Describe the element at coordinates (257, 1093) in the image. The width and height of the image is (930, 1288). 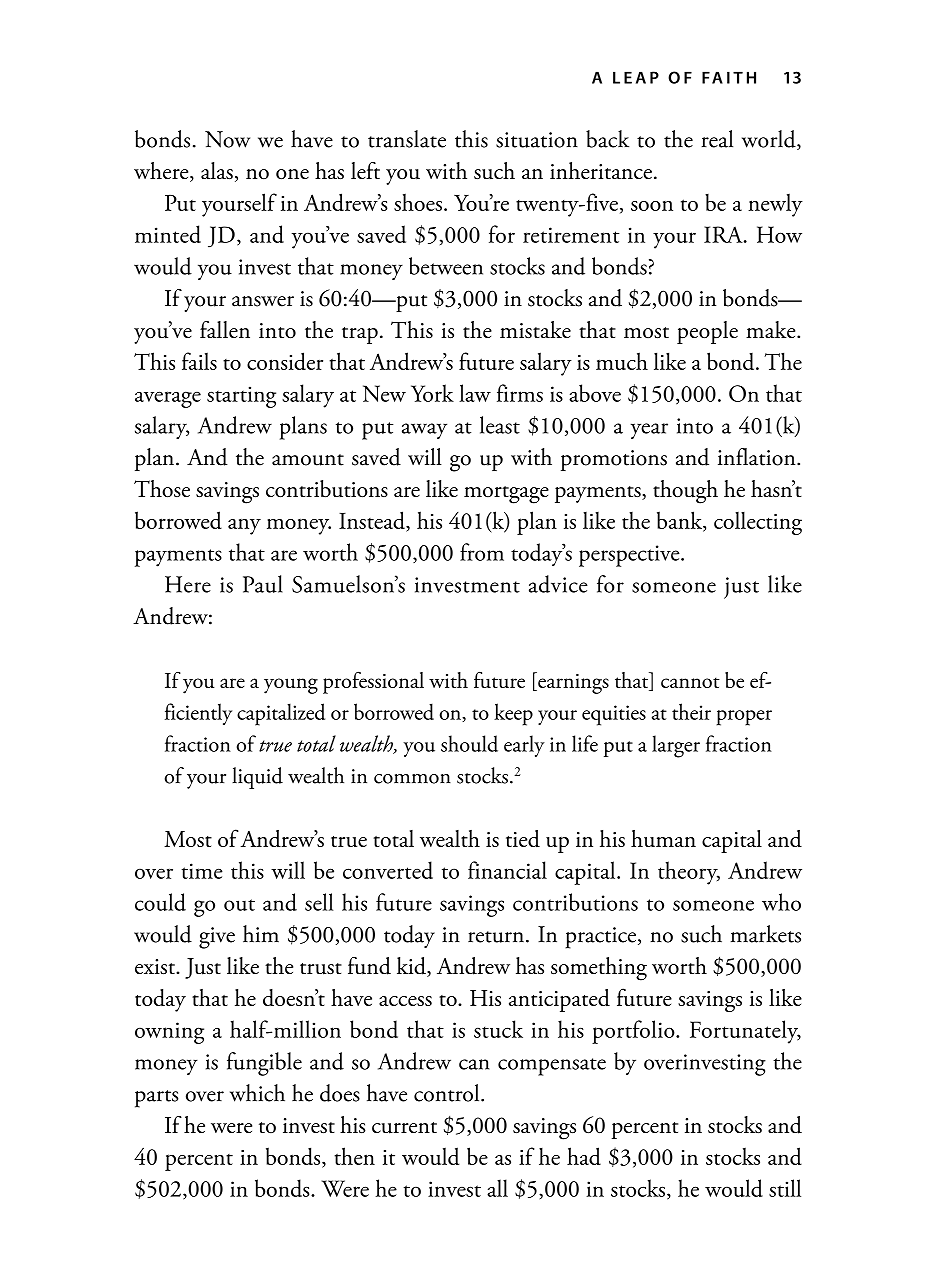
I see `which` at that location.
